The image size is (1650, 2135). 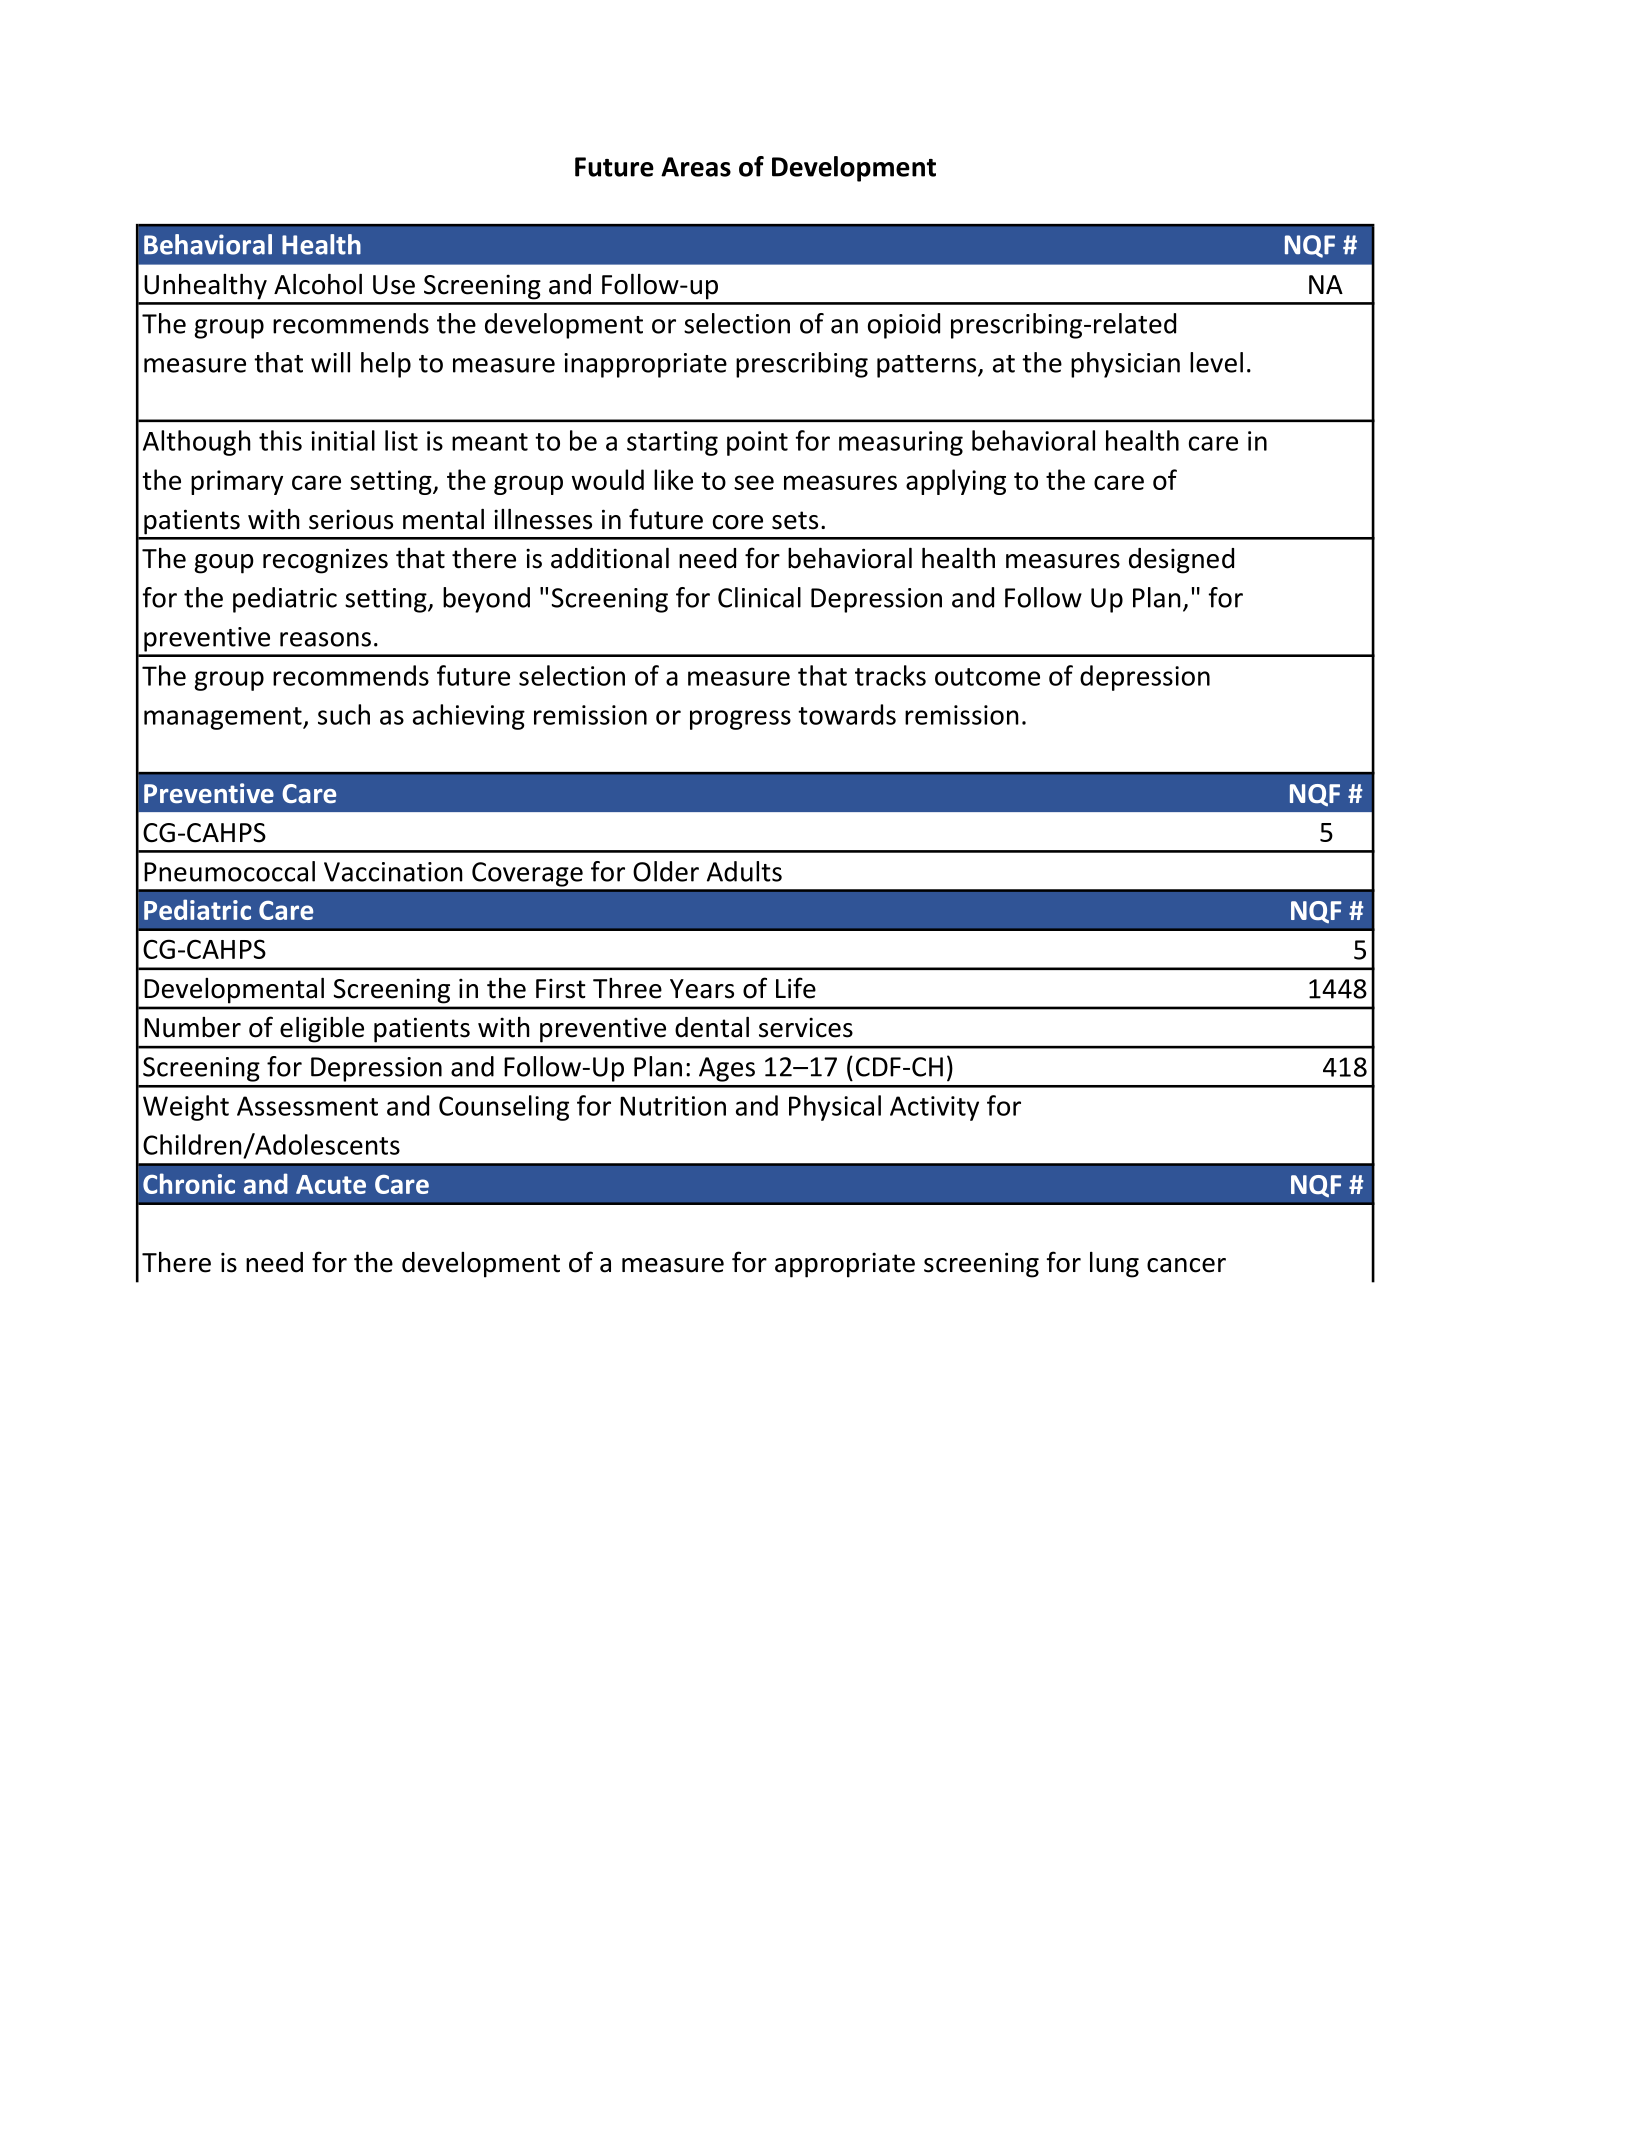 What do you see at coordinates (318, 284) in the screenshot?
I see `Alcohol` at bounding box center [318, 284].
